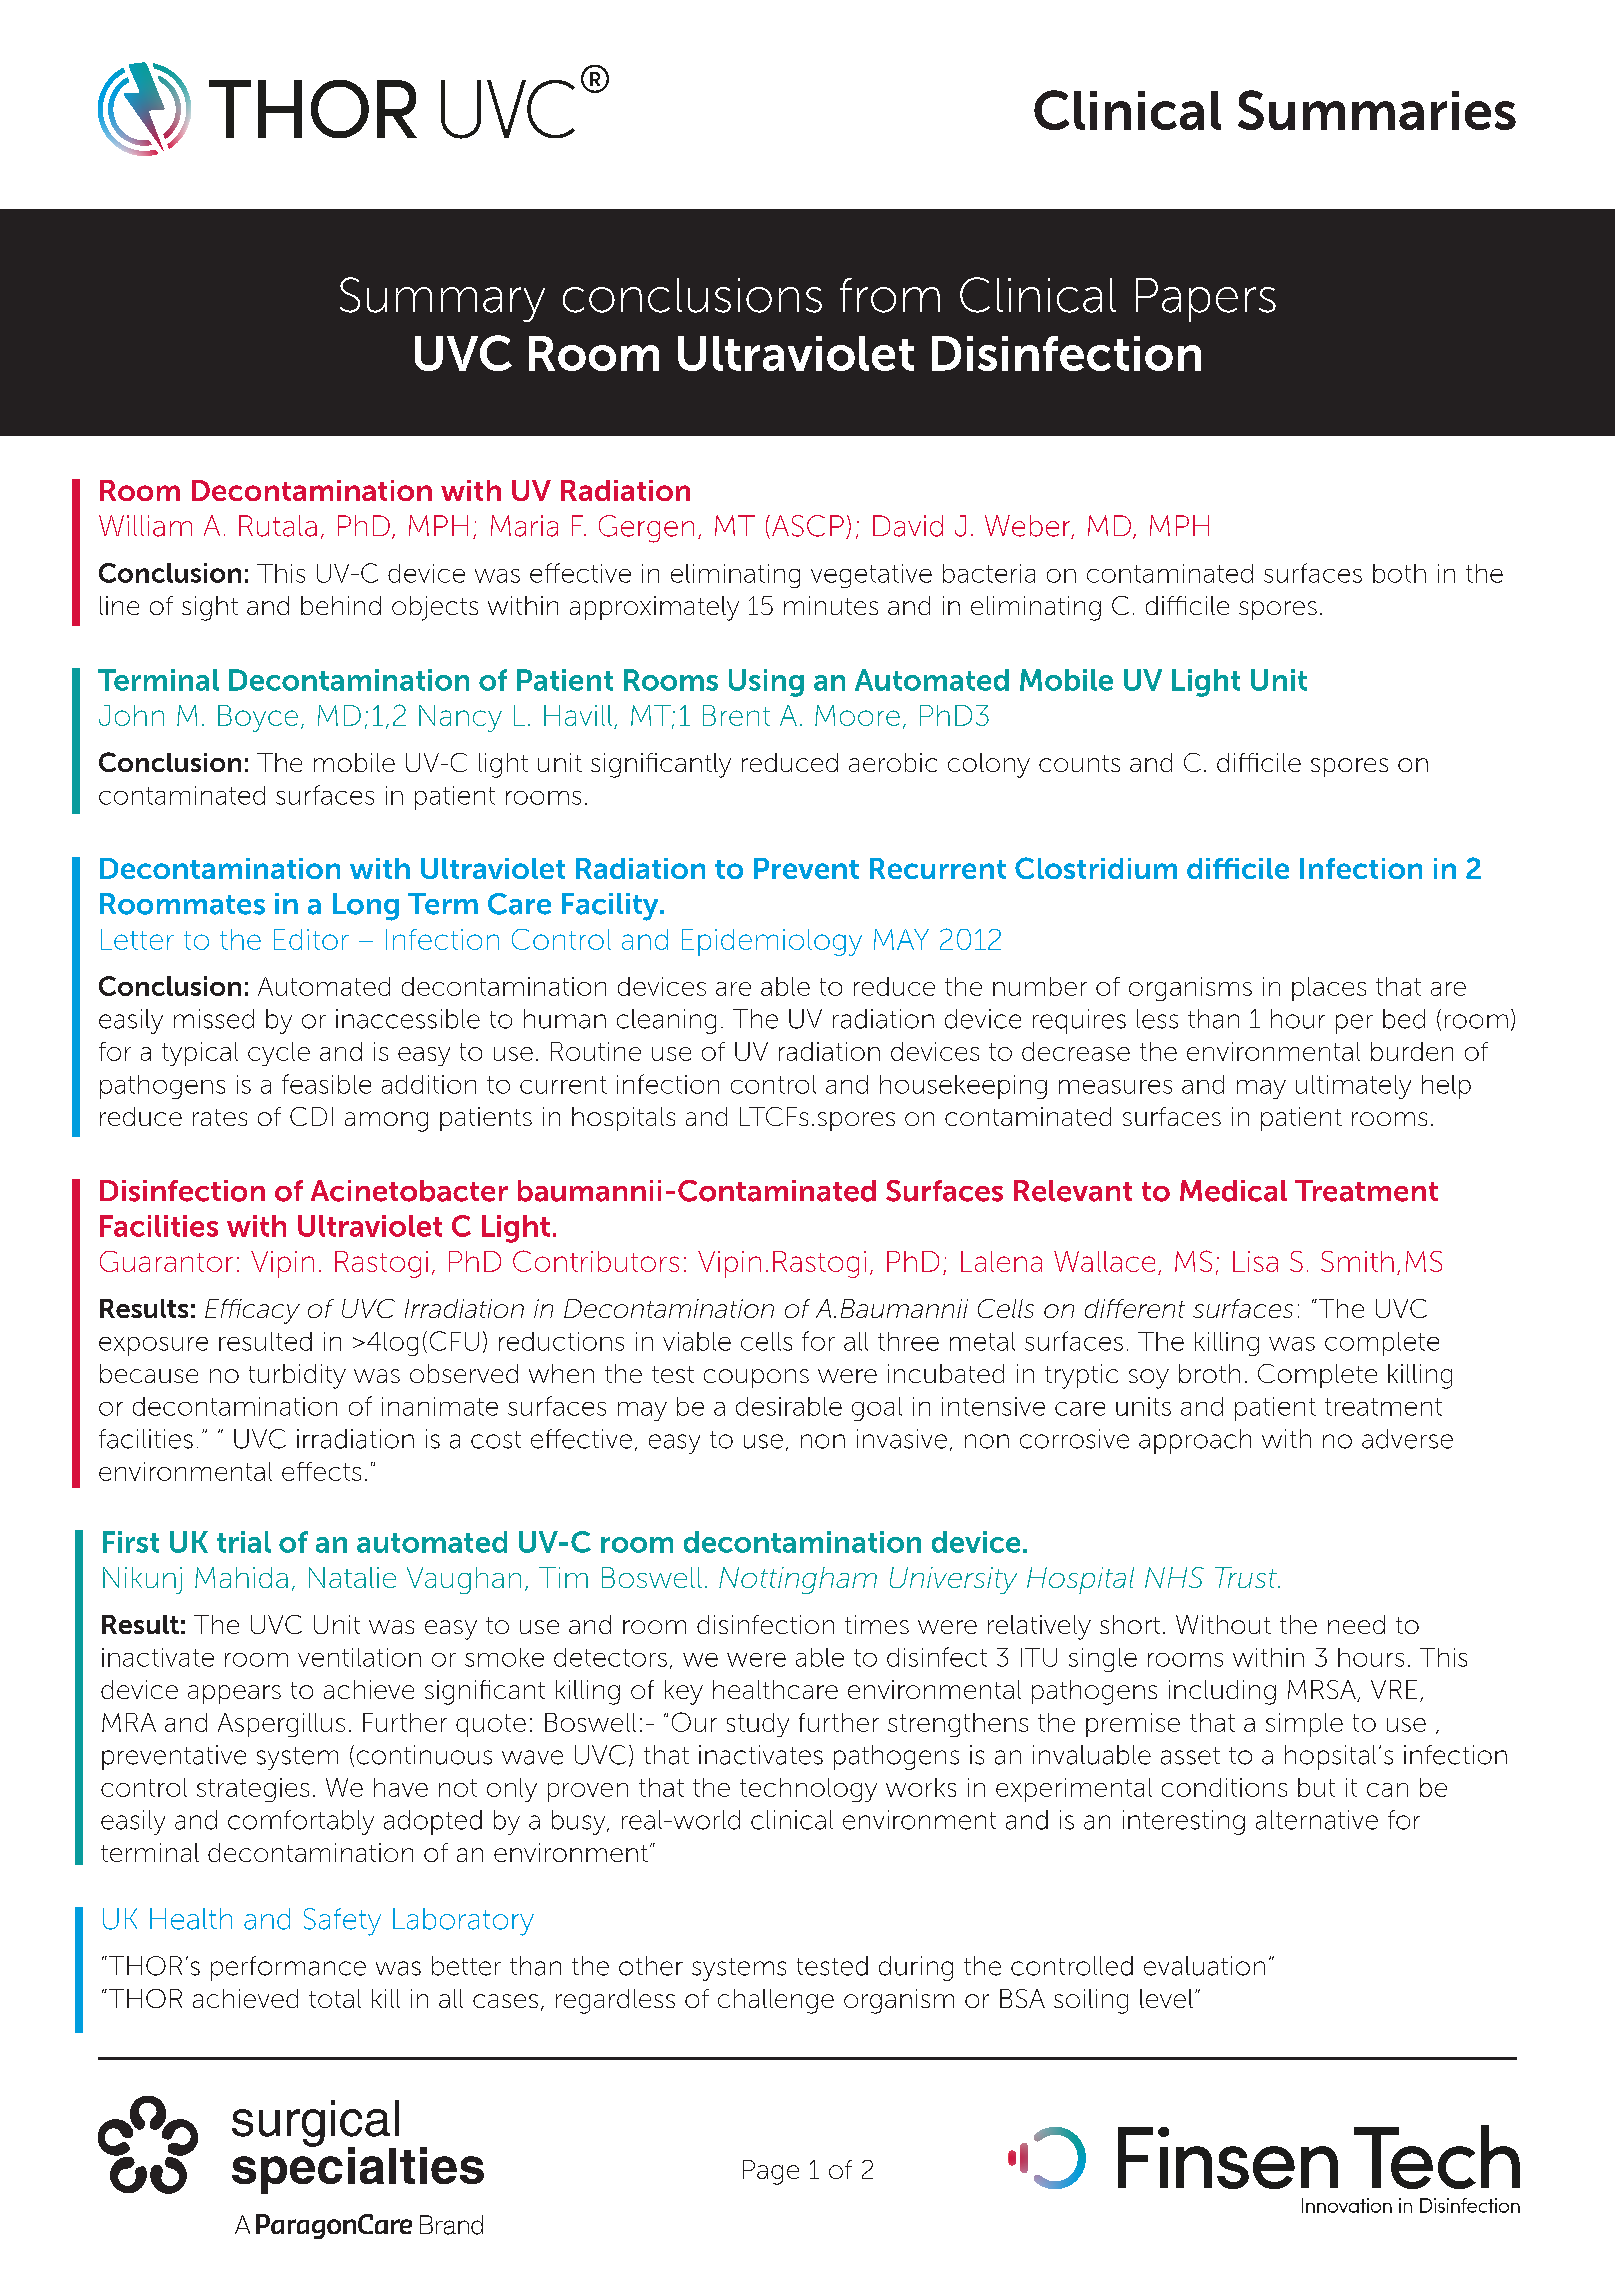 This page has width=1615, height=2284. Describe the element at coordinates (771, 2172) in the page. I see `Page` at that location.
